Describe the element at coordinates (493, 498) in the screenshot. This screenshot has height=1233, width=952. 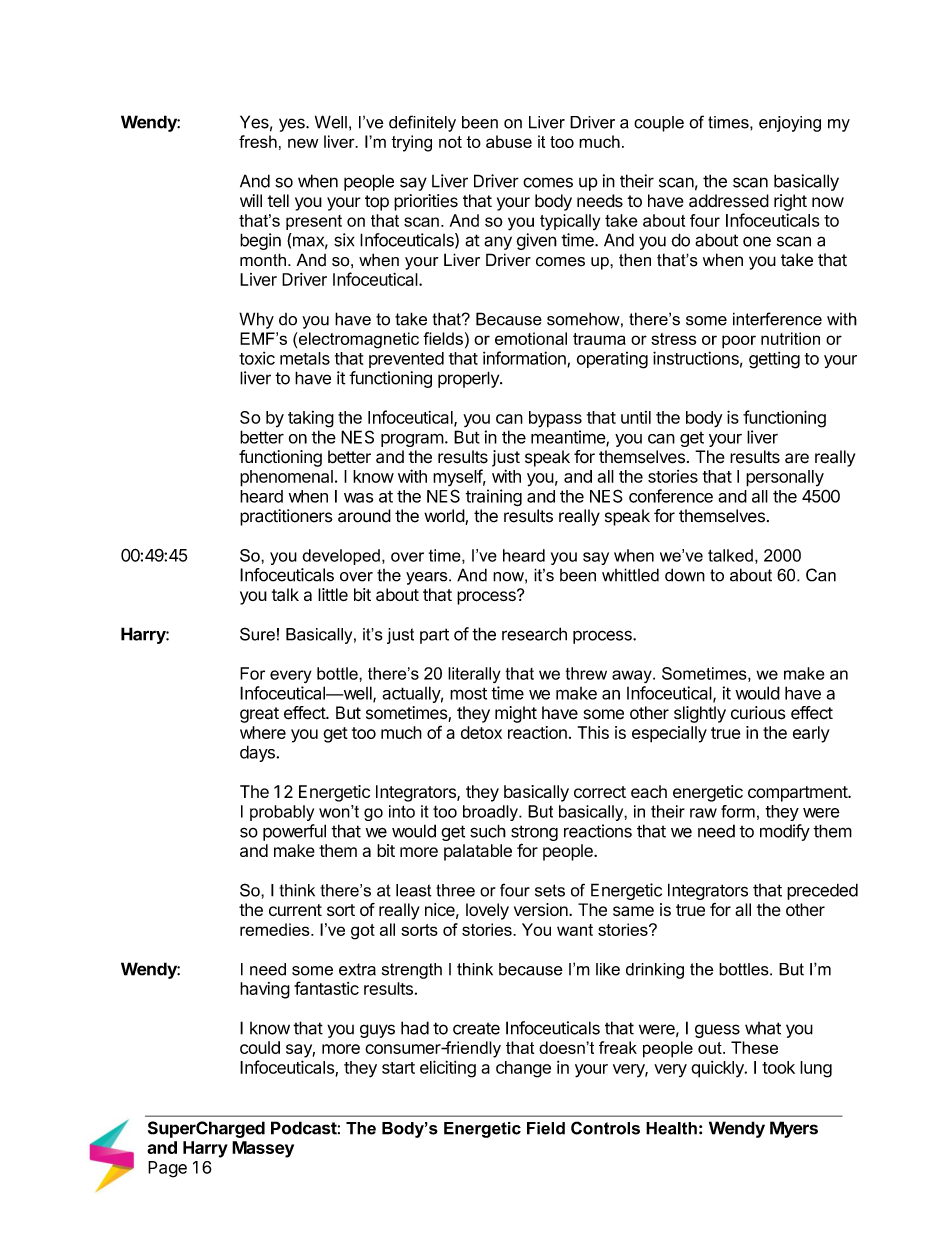
I see `training` at that location.
